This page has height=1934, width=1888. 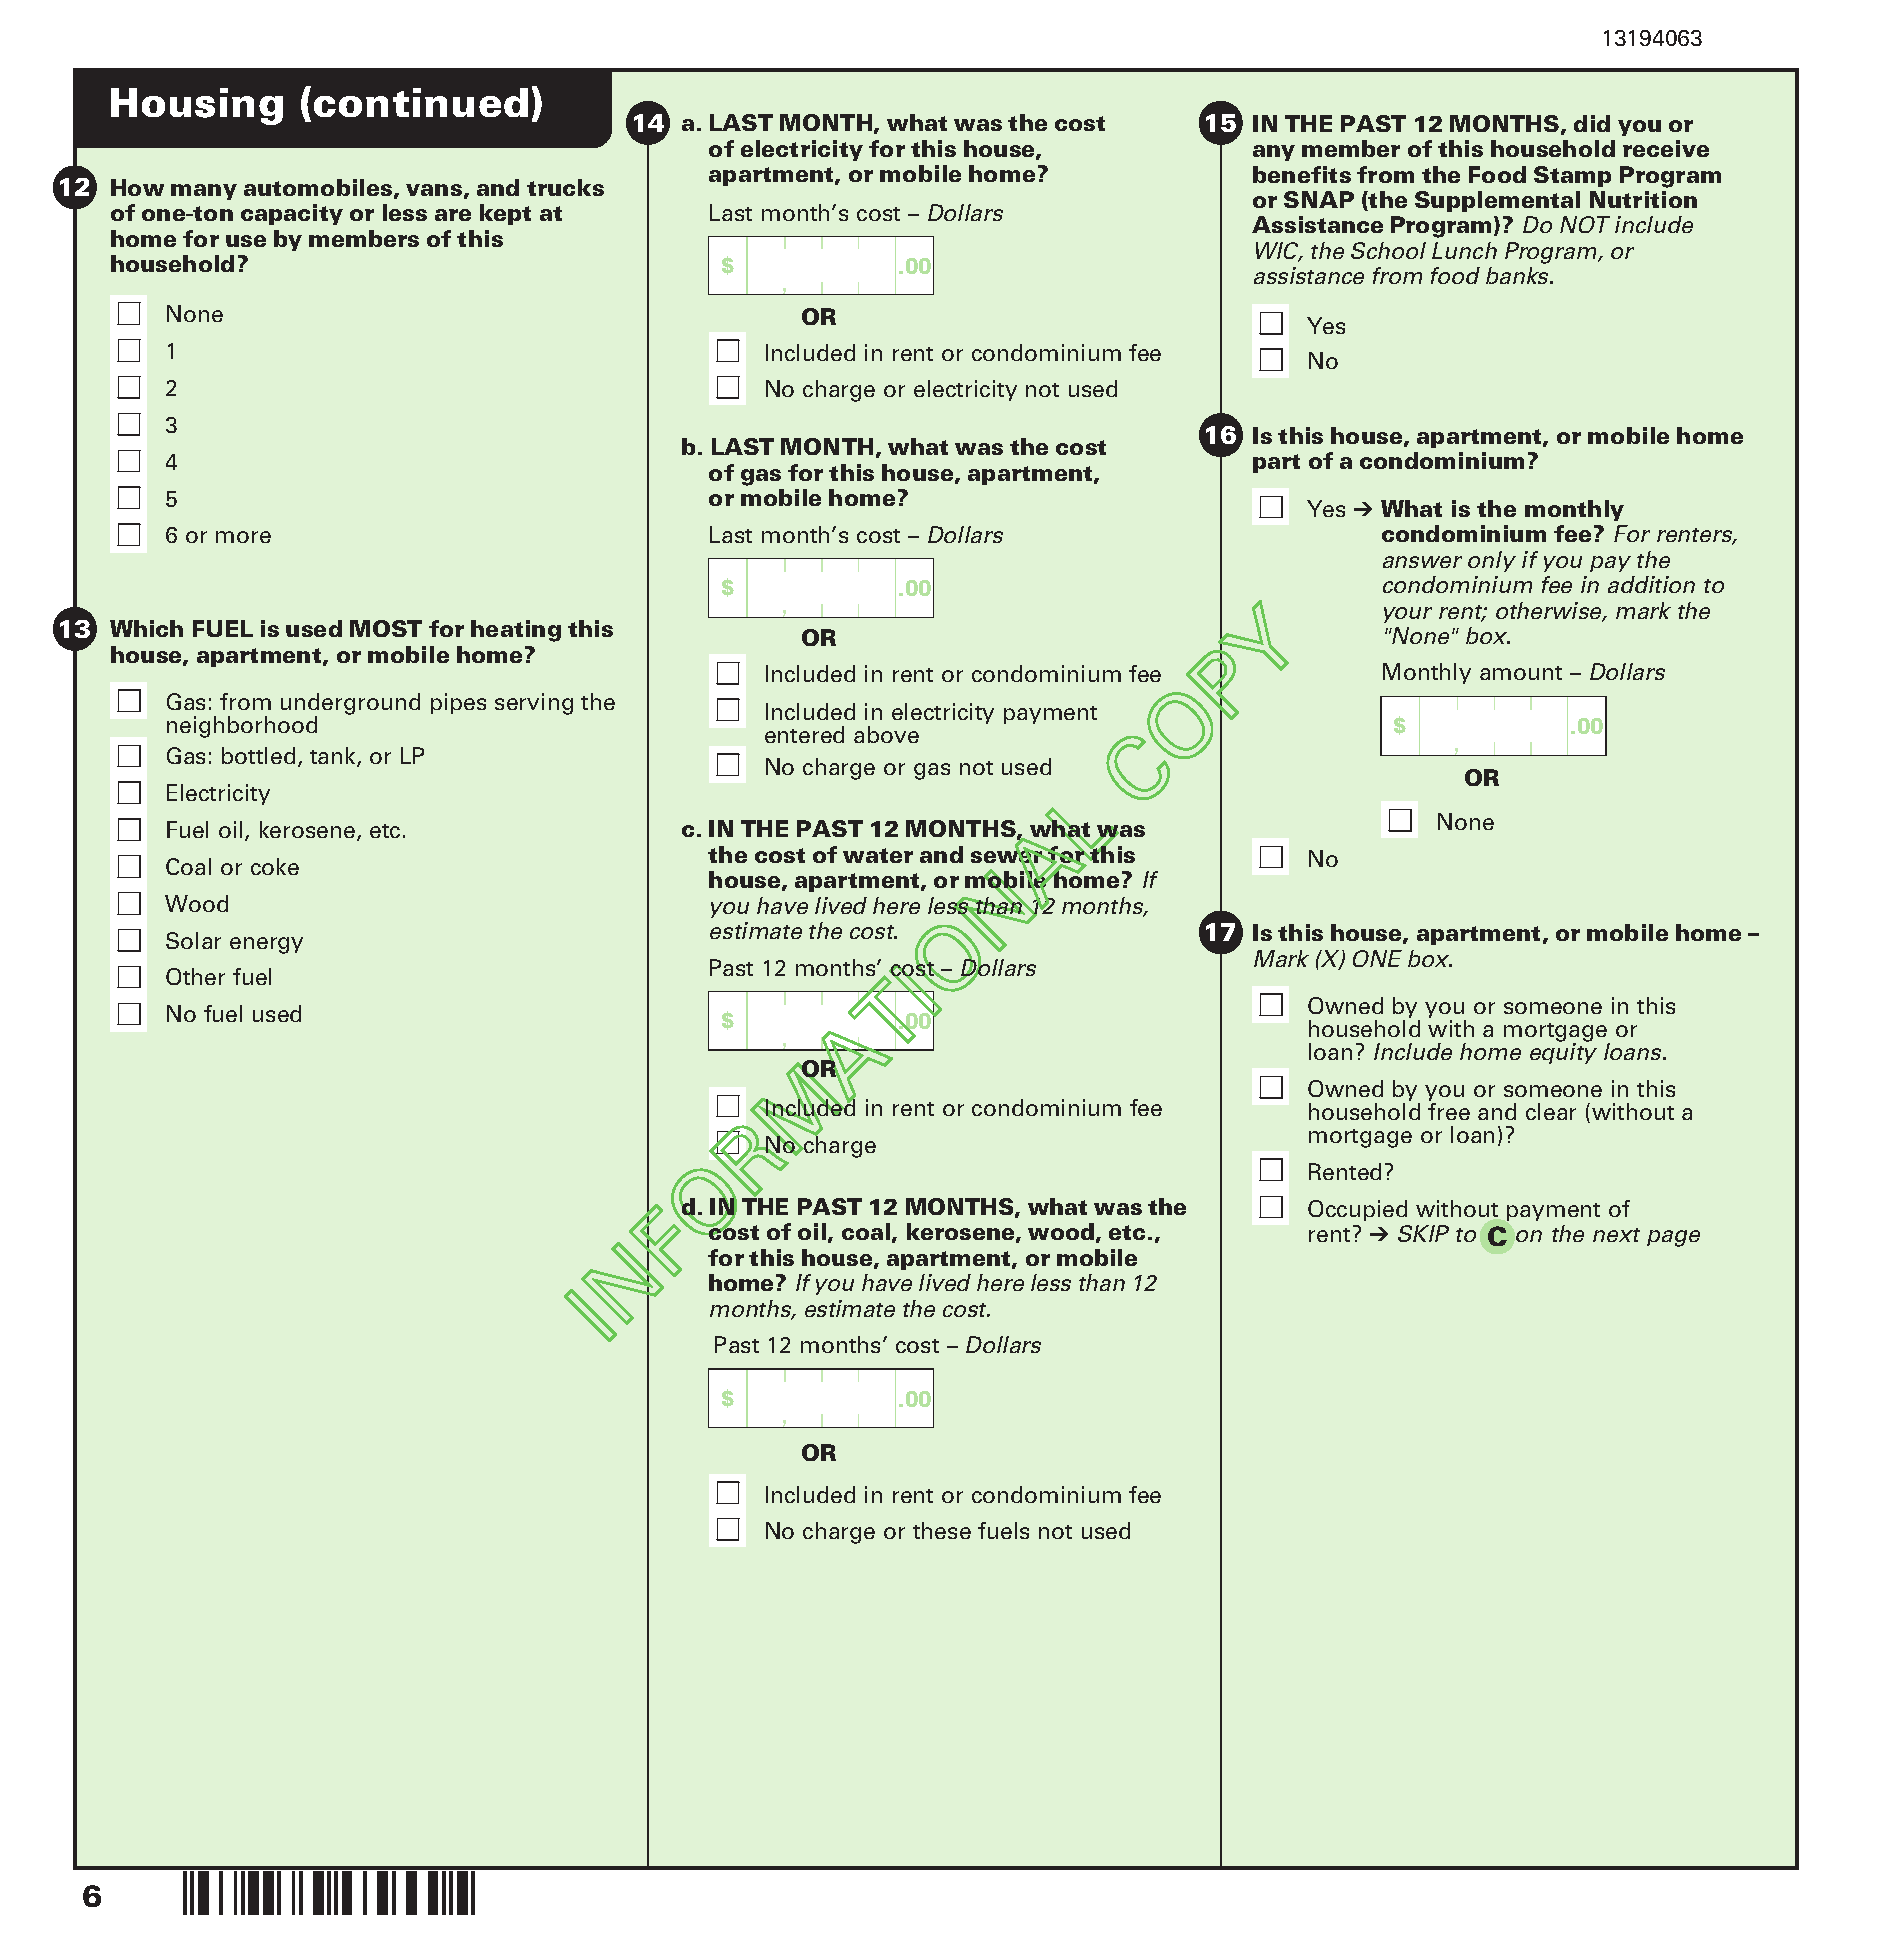 What do you see at coordinates (1357, 1210) in the page?
I see `Occupied` at bounding box center [1357, 1210].
